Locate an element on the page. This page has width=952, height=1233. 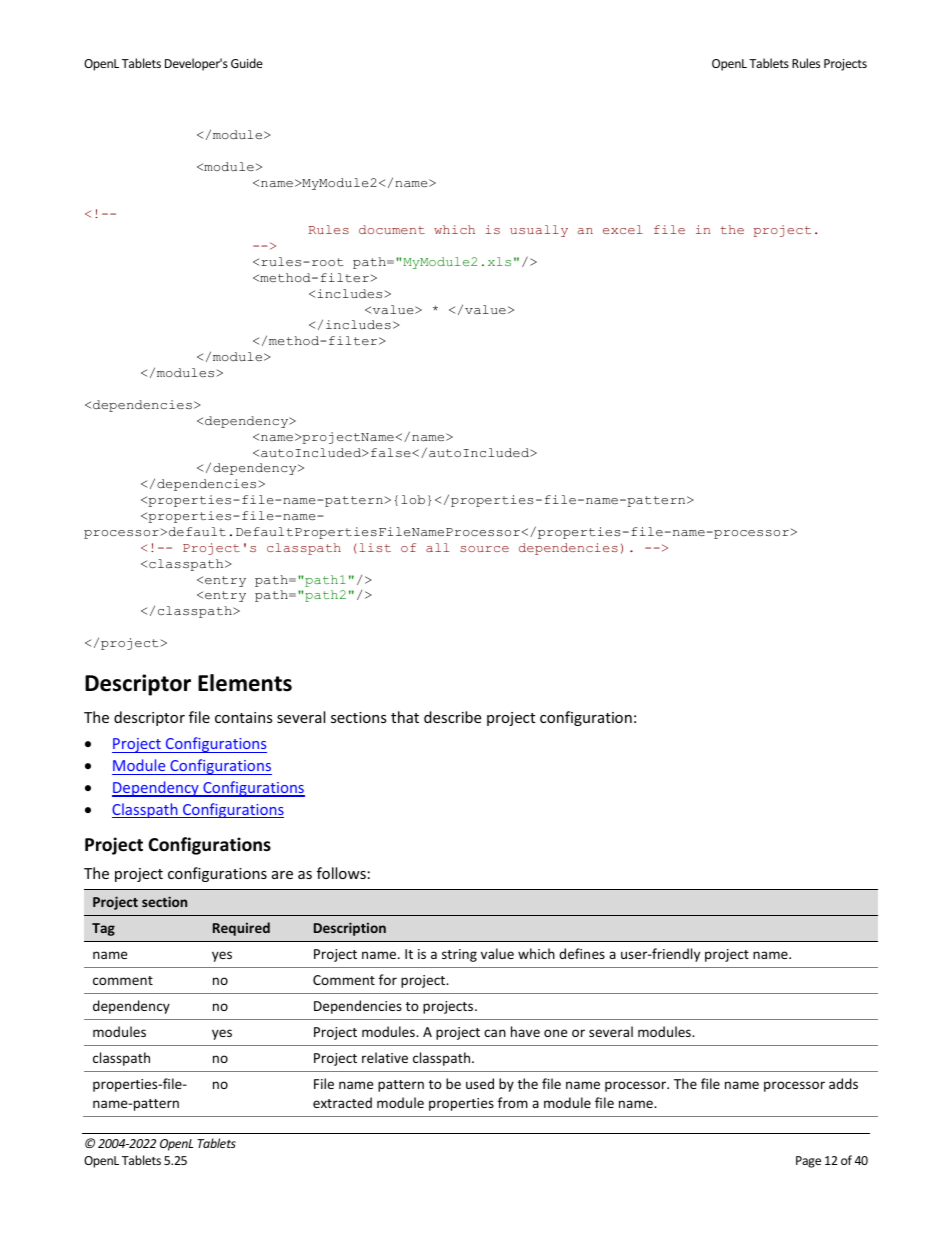
describe is located at coordinates (452, 717).
